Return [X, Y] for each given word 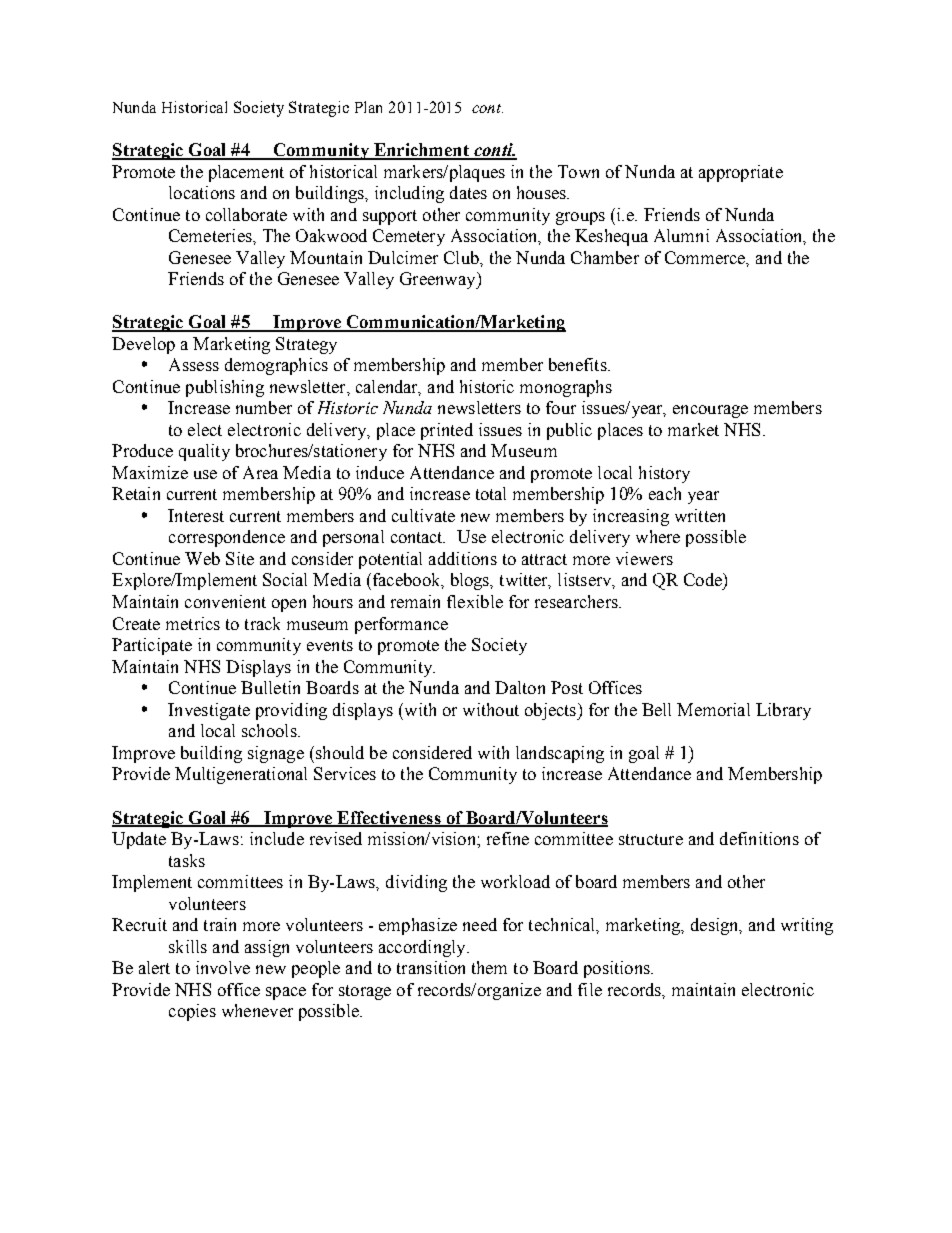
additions [463, 558]
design [716, 926]
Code [704, 579]
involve [223, 967]
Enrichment [421, 151]
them [489, 967]
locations [202, 192]
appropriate [741, 173]
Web [202, 558]
